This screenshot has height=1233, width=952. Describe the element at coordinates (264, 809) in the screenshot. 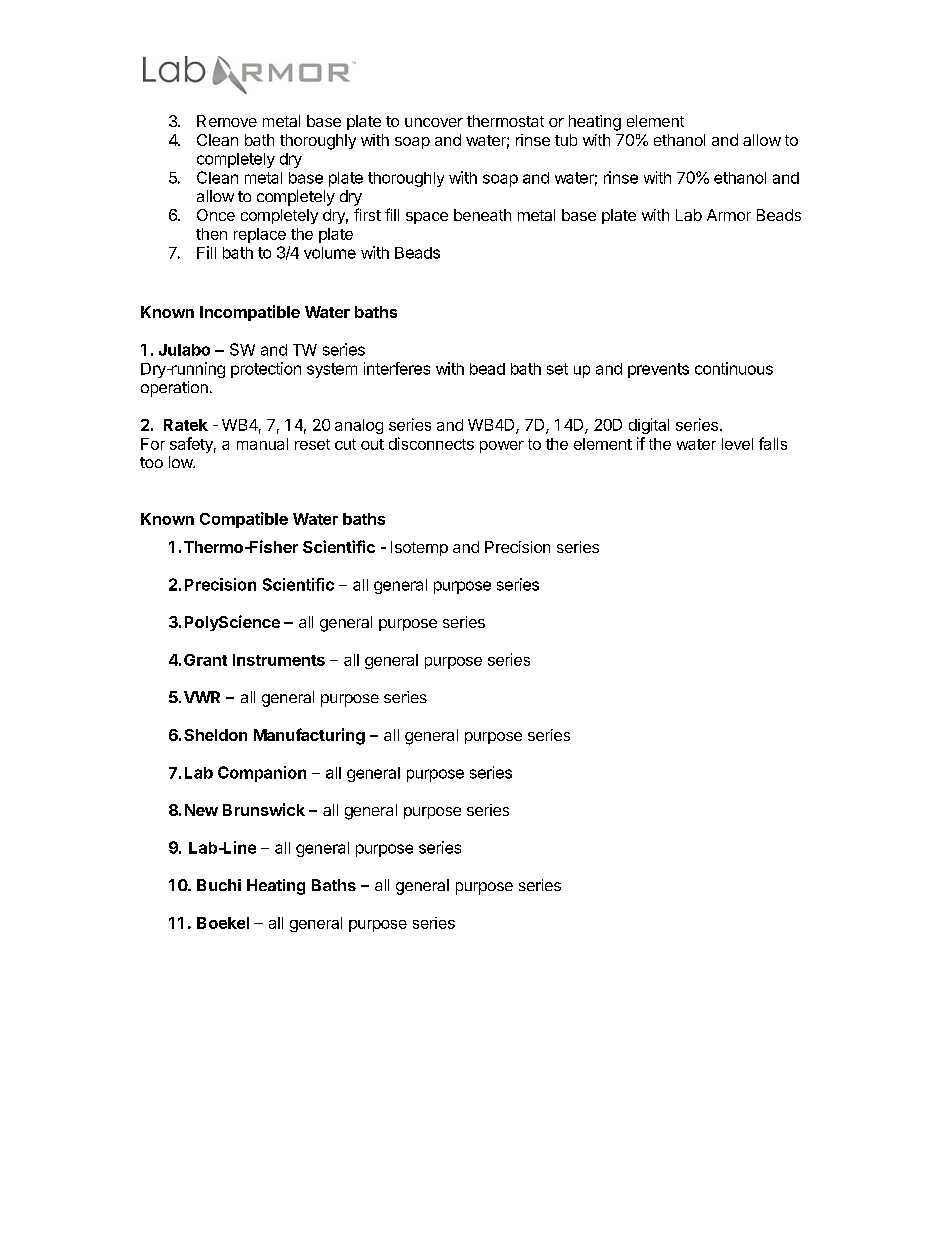

I see `Brunswick` at that location.
